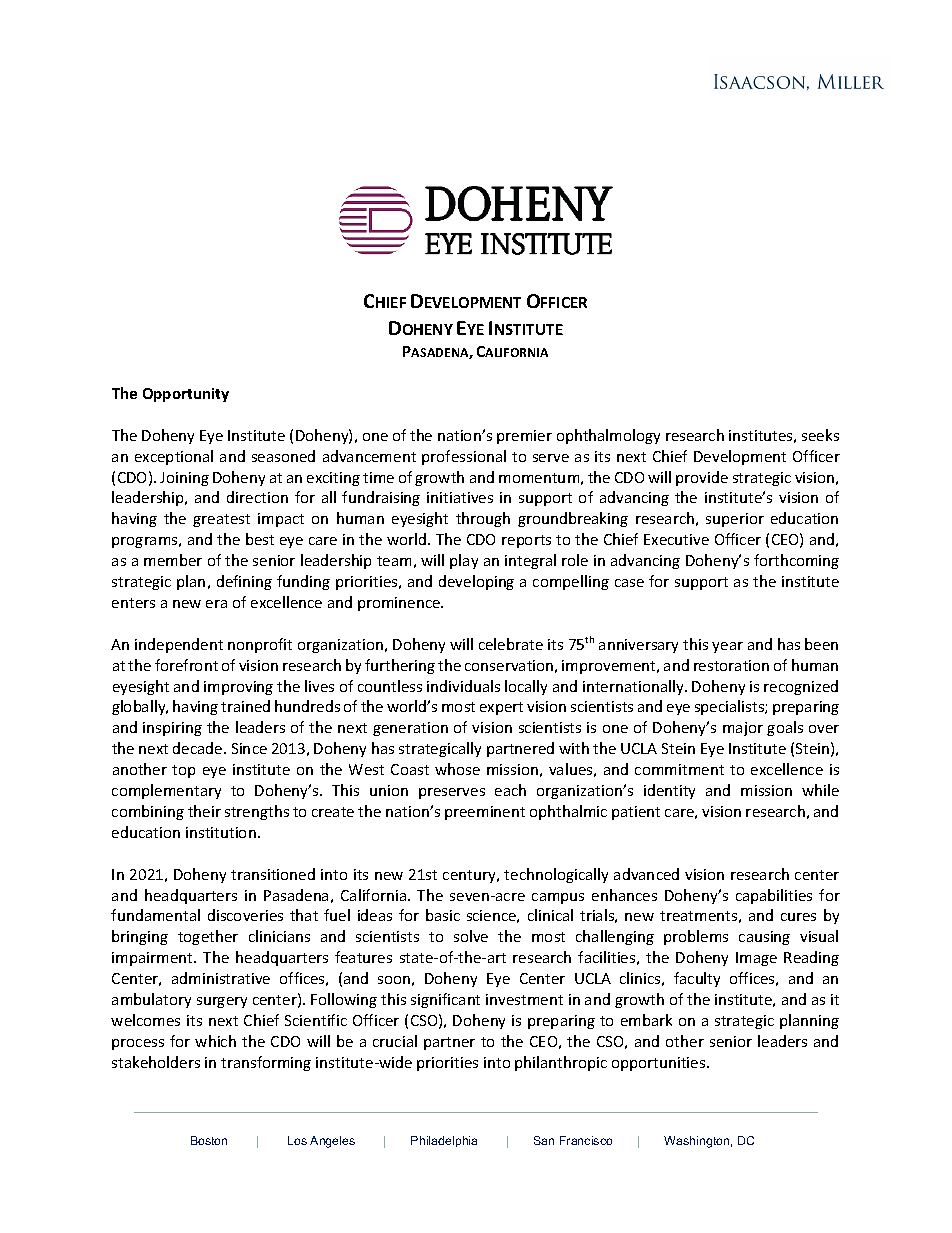  Describe the element at coordinates (457, 769) in the image. I see `whose` at that location.
